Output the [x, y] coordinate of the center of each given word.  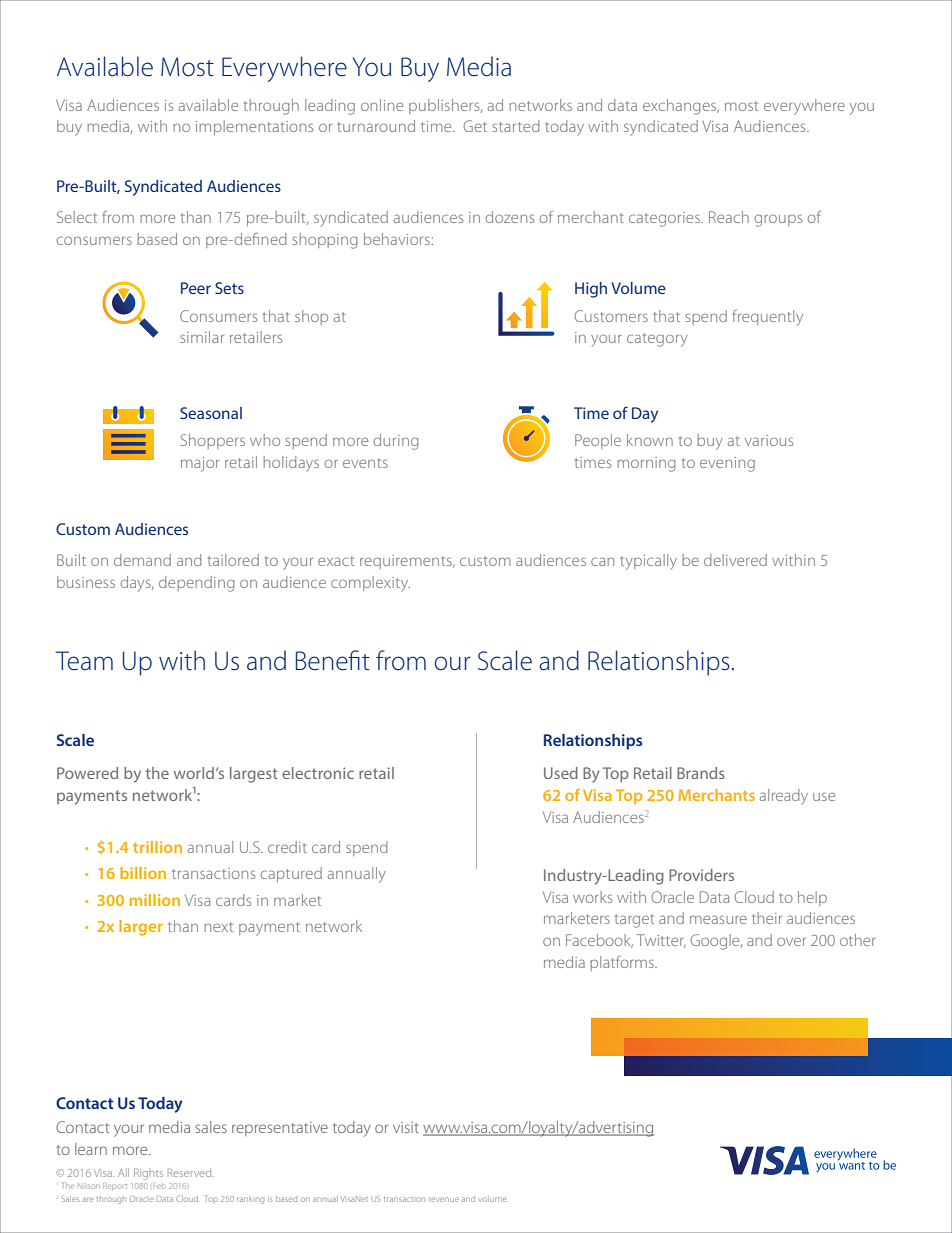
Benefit [333, 660]
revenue [444, 1199]
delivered [735, 560]
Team [84, 661]
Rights [148, 1174]
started [516, 126]
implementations [254, 127]
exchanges [681, 107]
